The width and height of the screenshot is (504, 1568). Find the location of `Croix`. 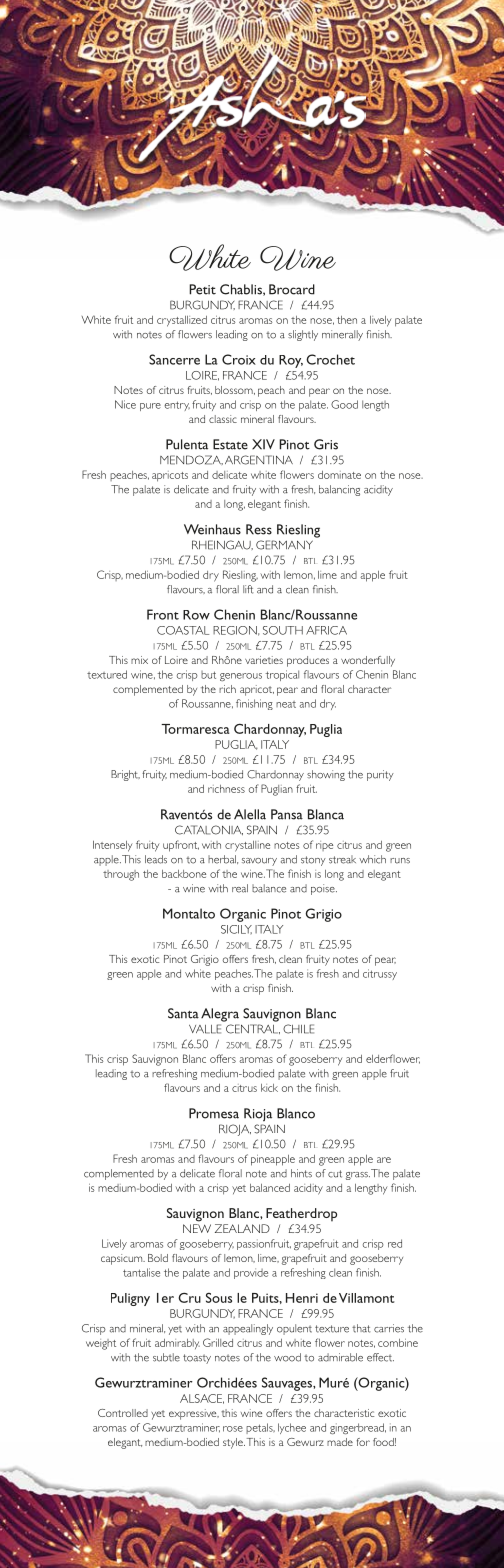

Croix is located at coordinates (239, 359).
